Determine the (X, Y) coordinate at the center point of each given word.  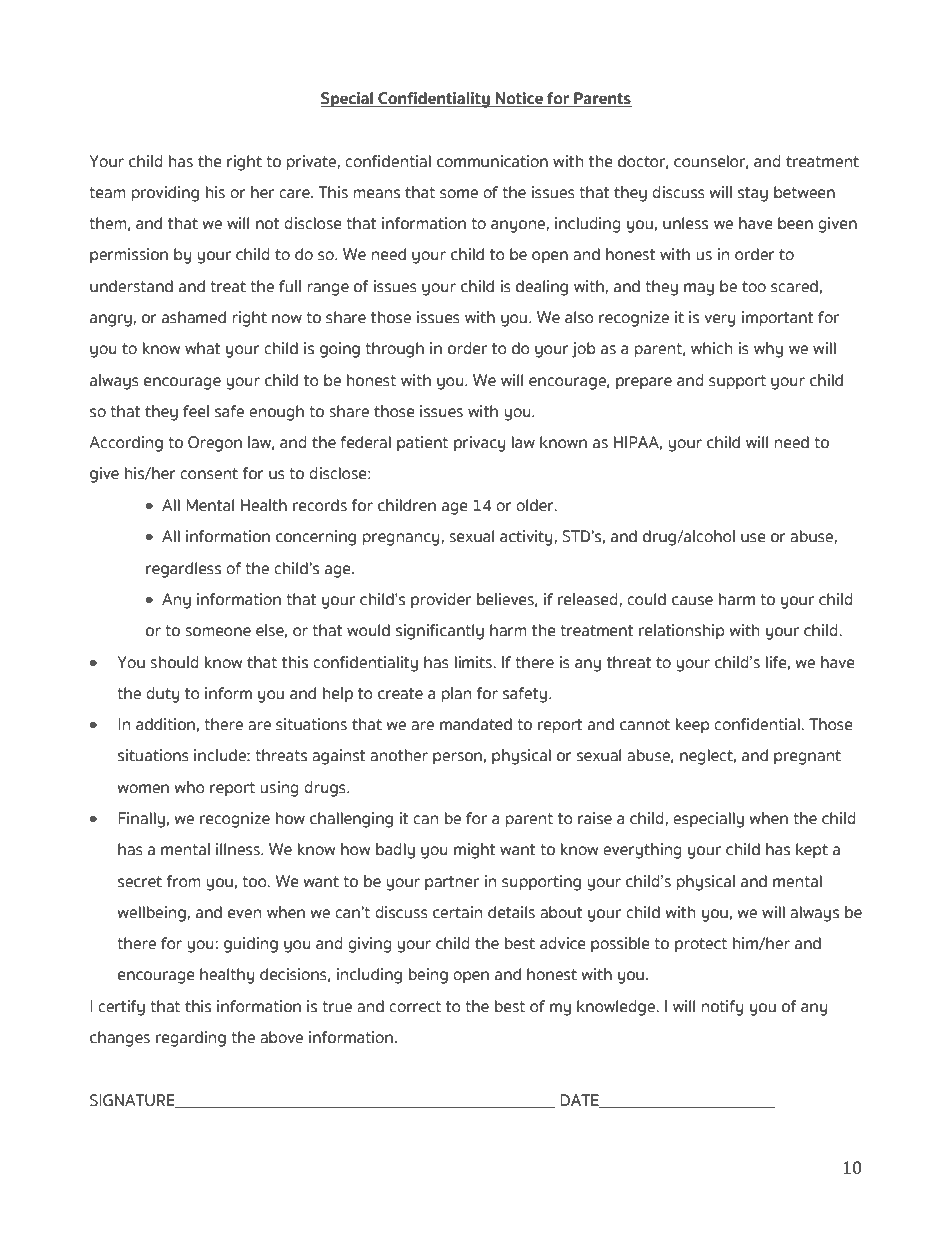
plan (456, 695)
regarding (191, 1039)
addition (165, 724)
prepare (644, 383)
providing (165, 194)
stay (753, 194)
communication (492, 161)
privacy (480, 444)
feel (196, 411)
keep (692, 726)
